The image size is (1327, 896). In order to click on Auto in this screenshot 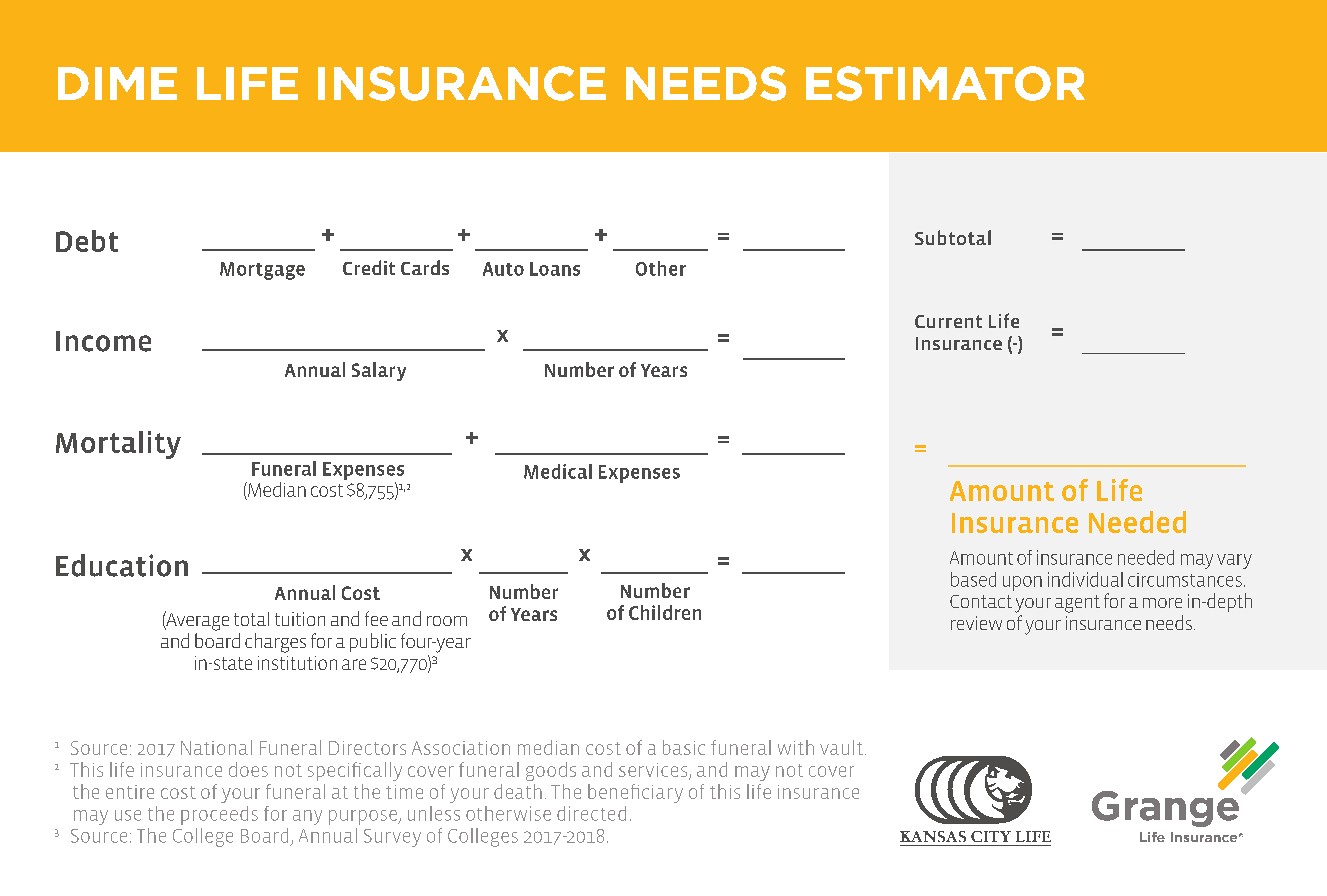, I will do `click(503, 269)`.
